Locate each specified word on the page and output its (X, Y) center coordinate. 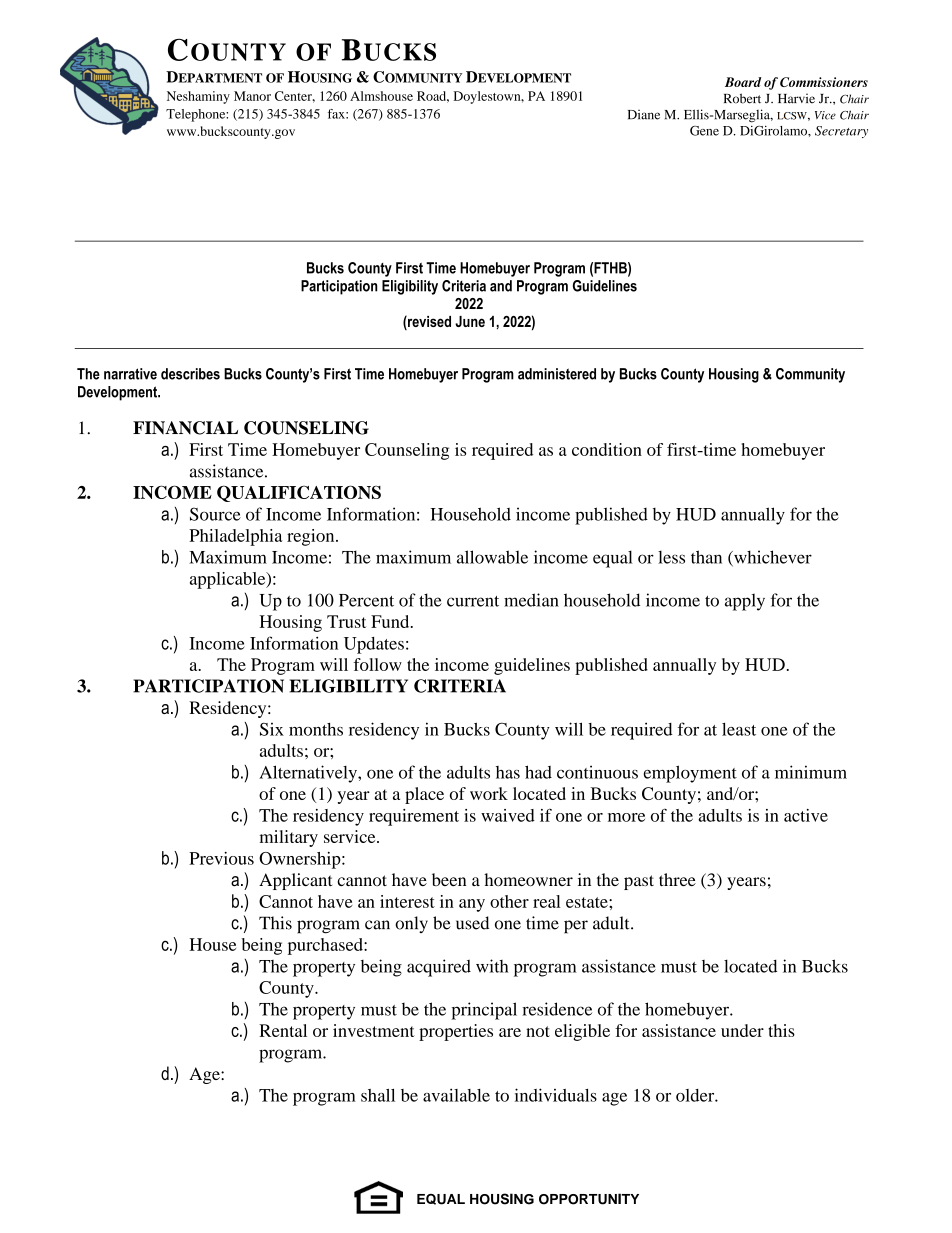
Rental (283, 1030)
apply (745, 602)
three (677, 879)
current (473, 601)
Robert (742, 98)
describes (190, 374)
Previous (221, 858)
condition (607, 449)
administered (557, 374)
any (472, 905)
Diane (644, 115)
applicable (229, 580)
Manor (252, 96)
